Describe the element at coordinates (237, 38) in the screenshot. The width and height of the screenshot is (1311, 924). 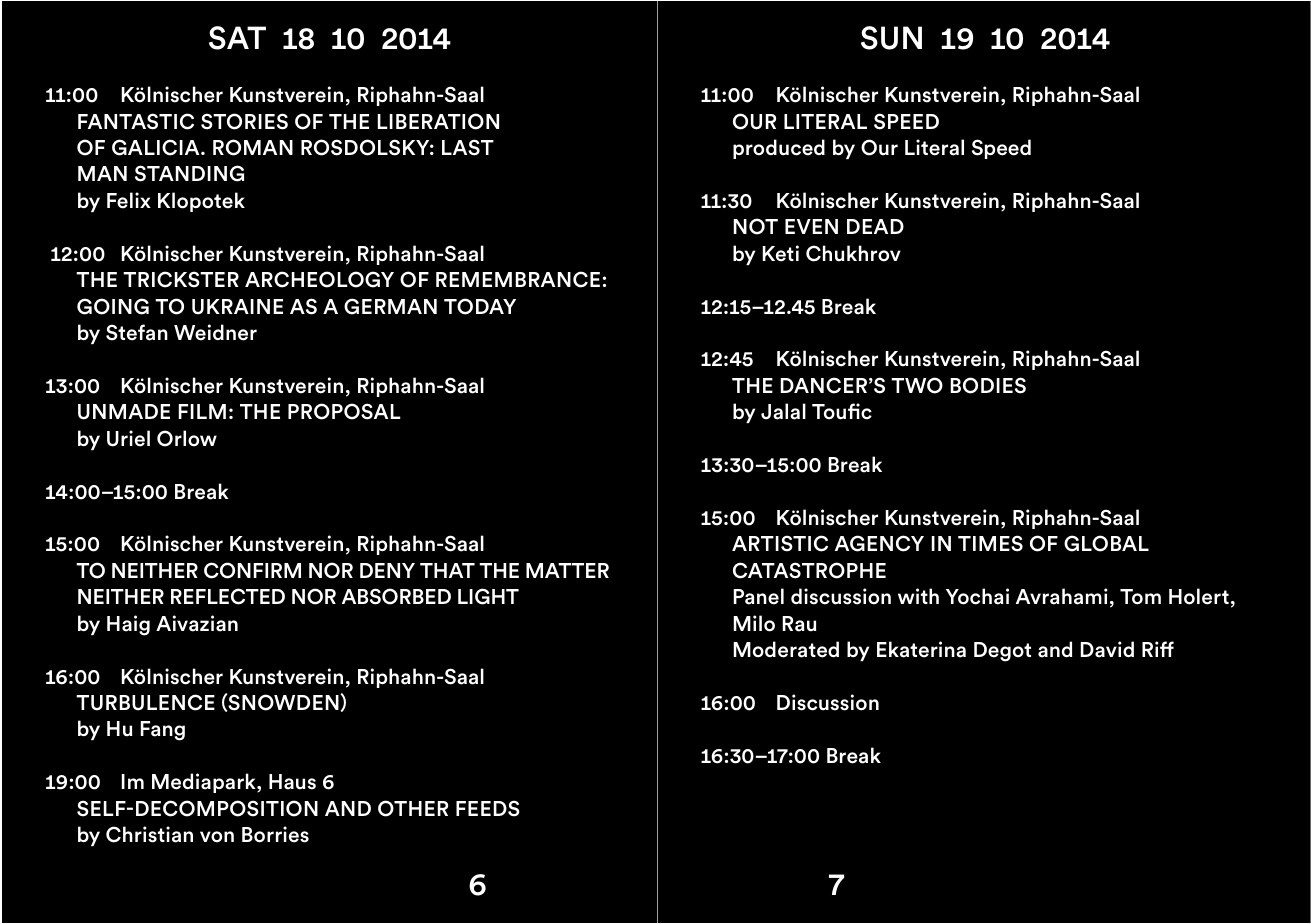
I see `SAT` at that location.
